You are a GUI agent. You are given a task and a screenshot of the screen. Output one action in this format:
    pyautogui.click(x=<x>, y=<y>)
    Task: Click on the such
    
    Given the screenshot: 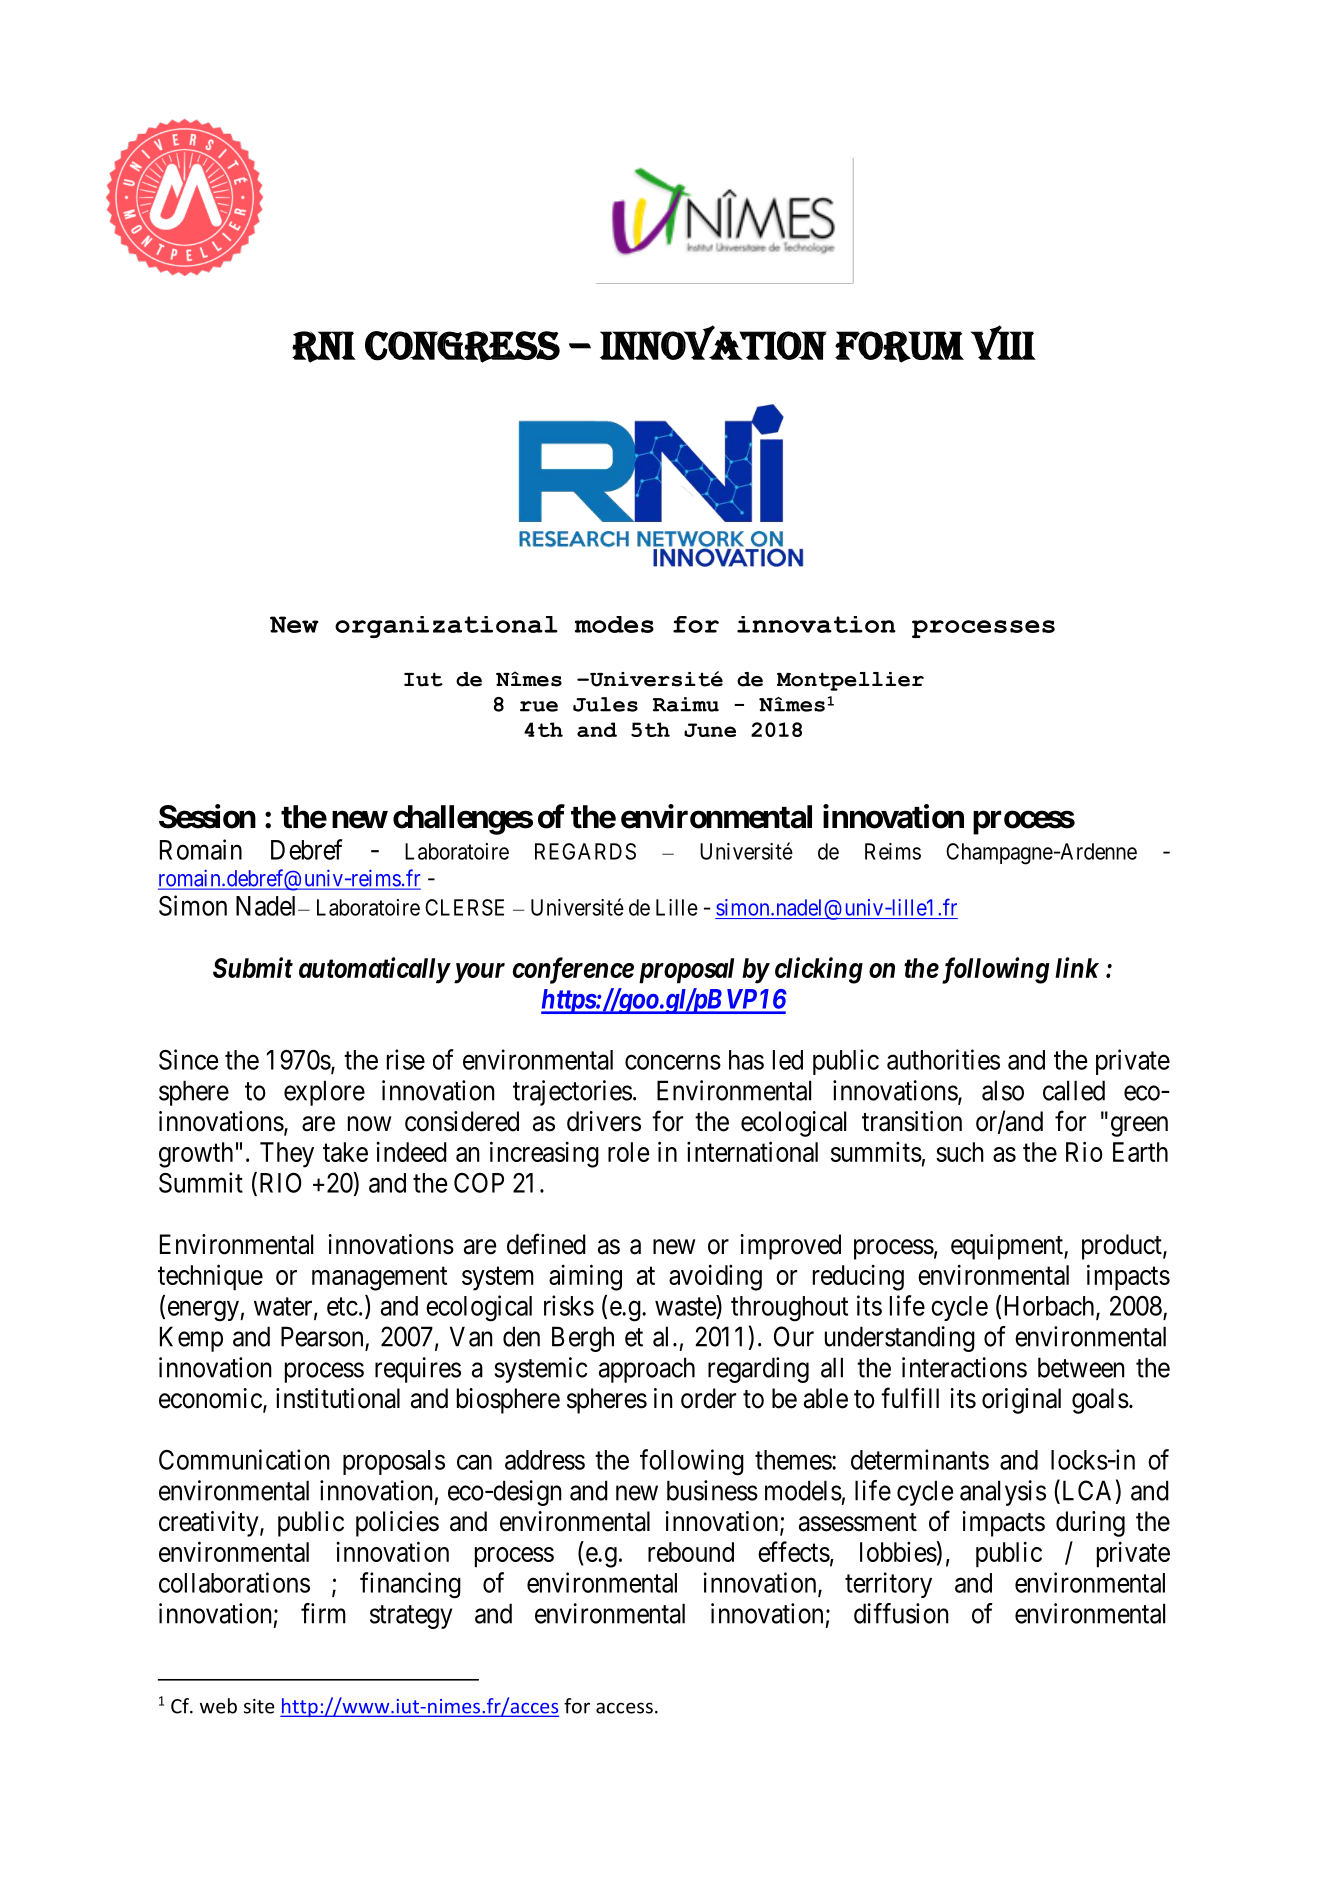 What is the action you would take?
    pyautogui.click(x=960, y=1152)
